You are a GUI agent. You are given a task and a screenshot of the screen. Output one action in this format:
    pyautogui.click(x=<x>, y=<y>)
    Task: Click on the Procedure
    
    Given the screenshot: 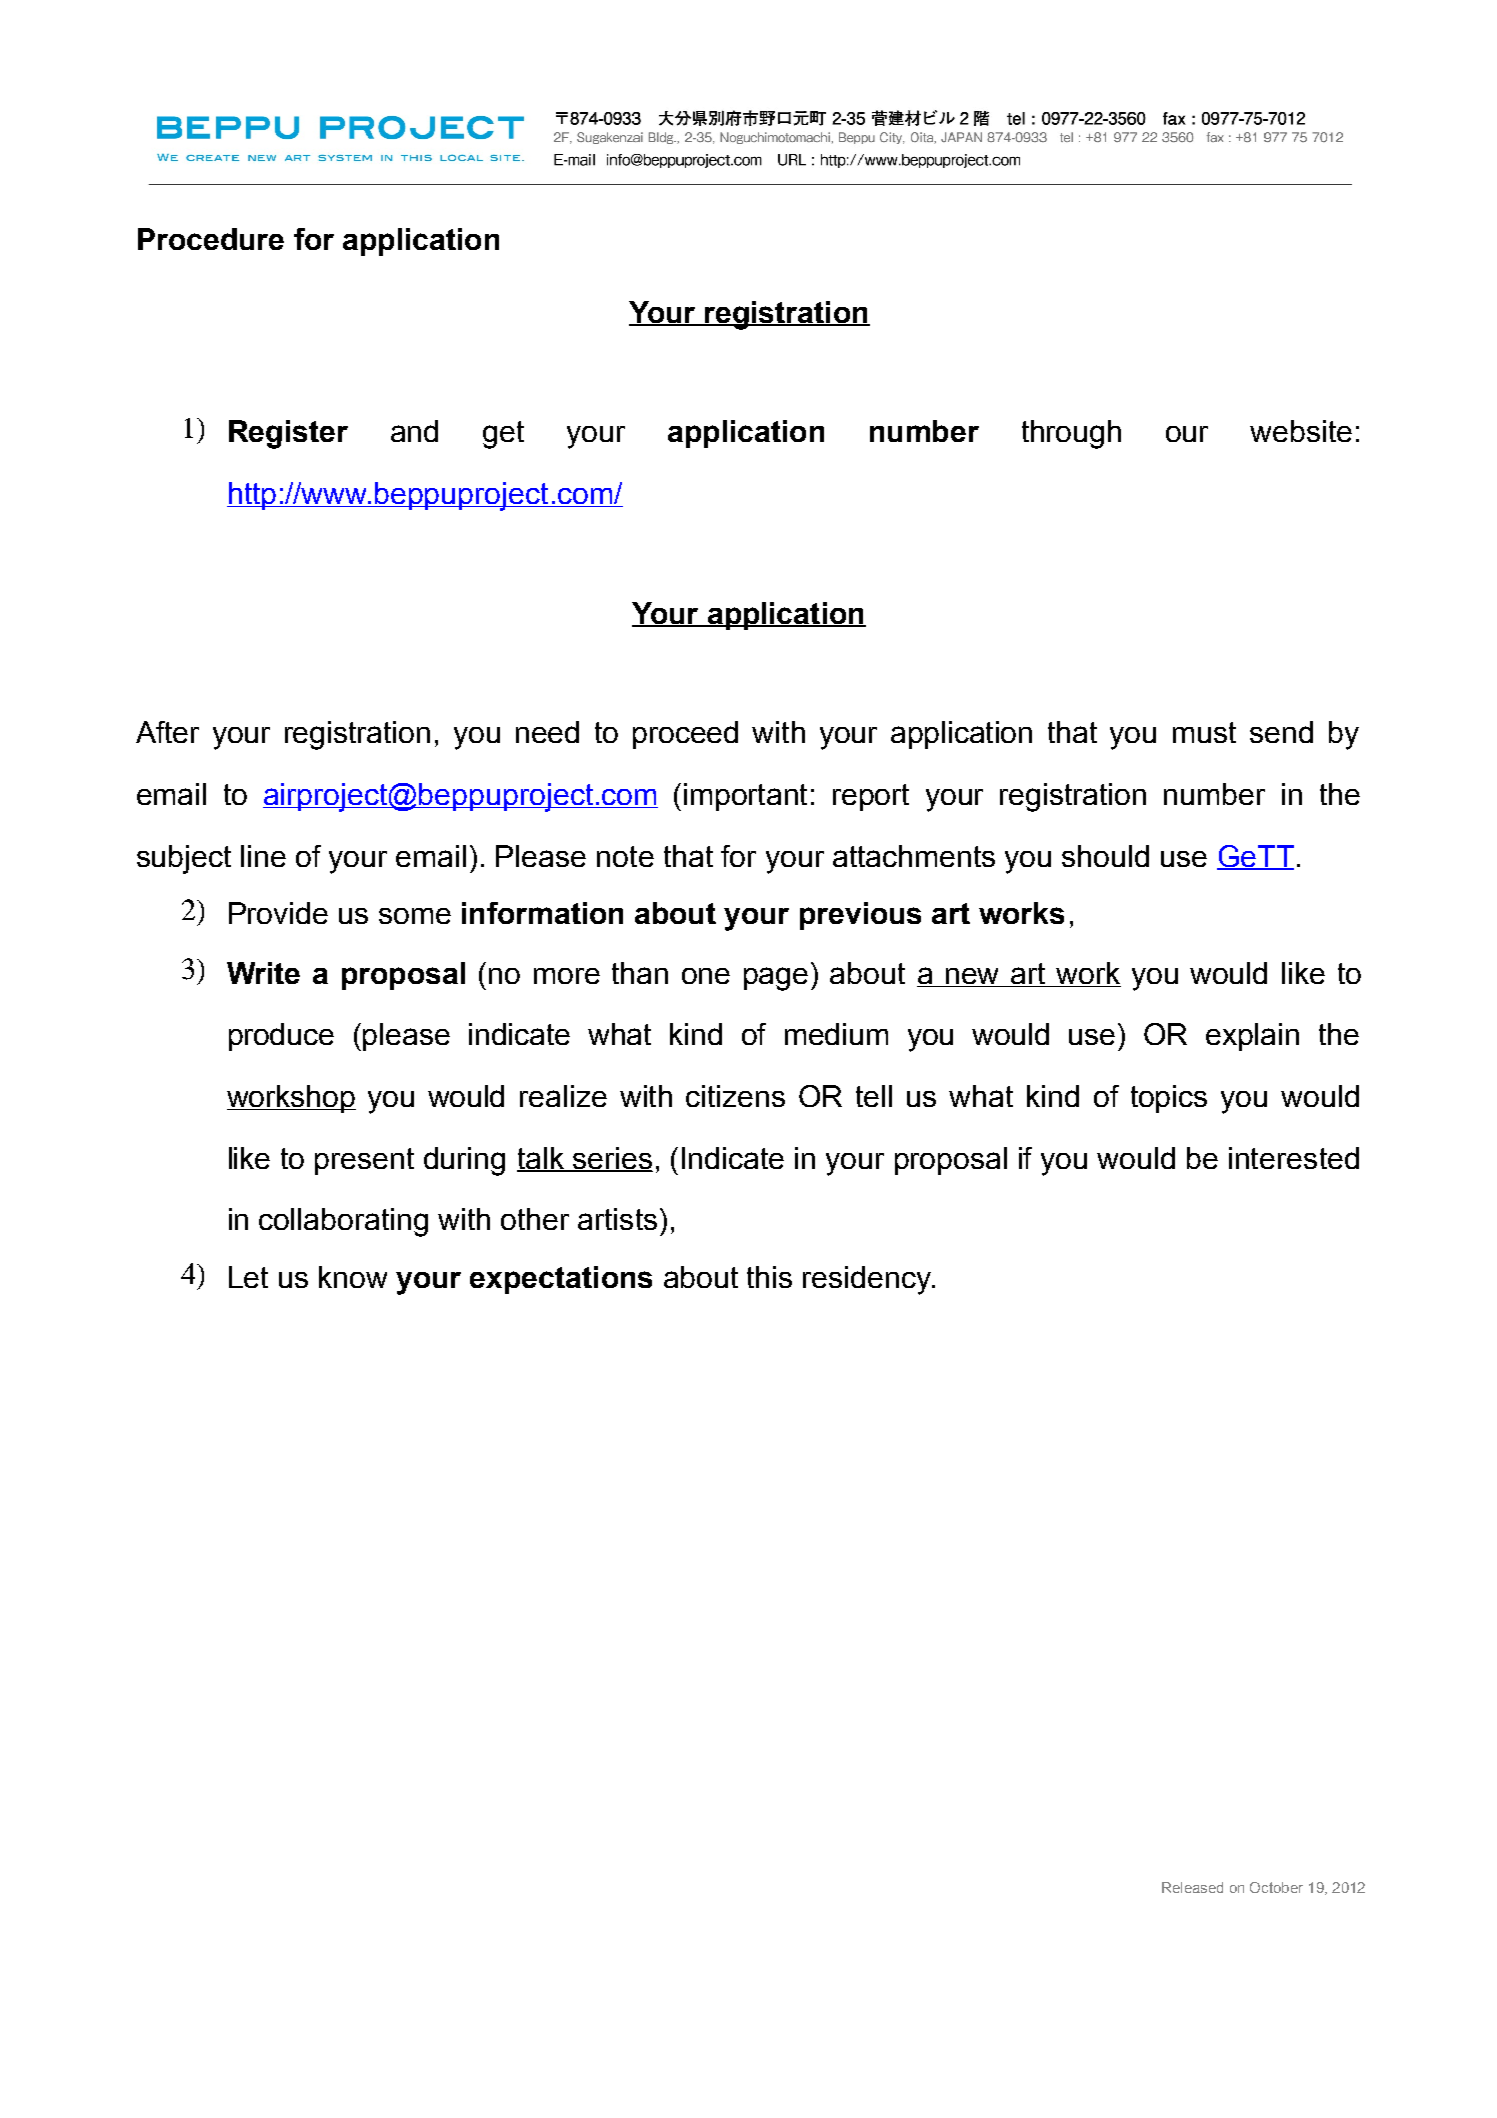 What is the action you would take?
    pyautogui.click(x=211, y=239)
